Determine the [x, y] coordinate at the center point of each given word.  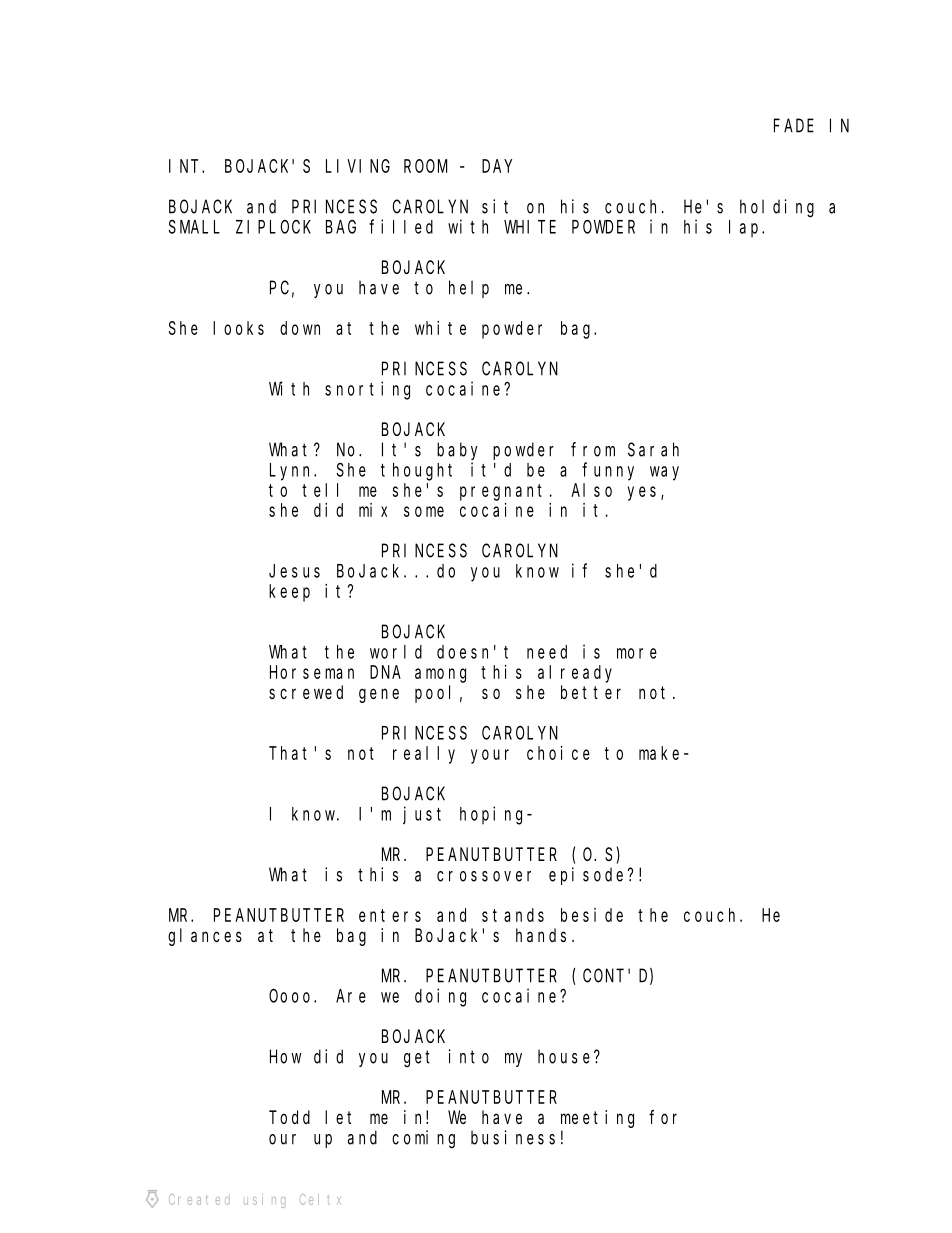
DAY [497, 166]
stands [513, 915]
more [637, 653]
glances [205, 937]
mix [373, 510]
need [547, 652]
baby [457, 451]
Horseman [312, 672]
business [513, 1137]
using [264, 1201]
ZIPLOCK [273, 227]
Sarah [653, 449]
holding [777, 208]
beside [592, 915]
